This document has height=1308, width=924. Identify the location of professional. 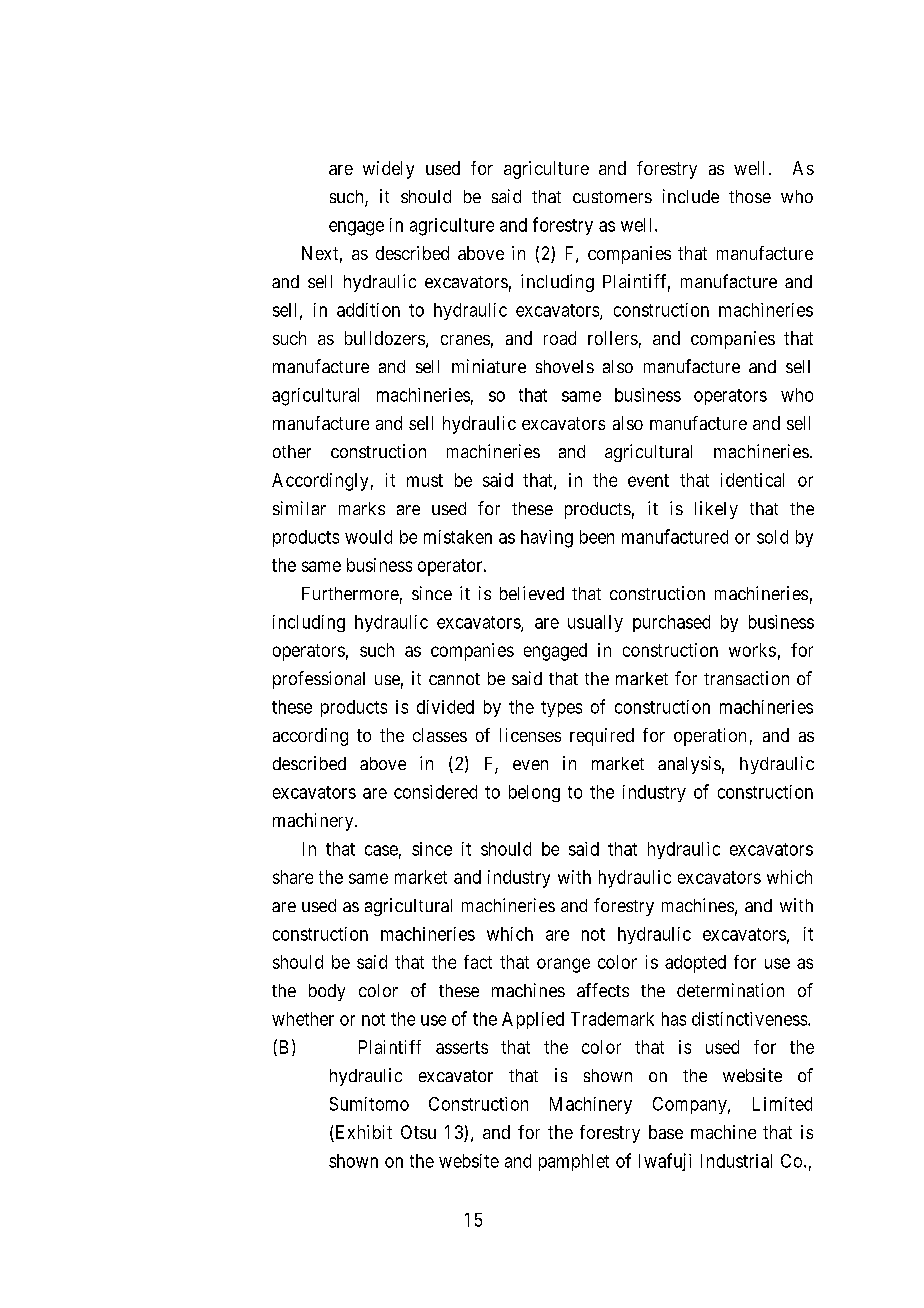
(319, 680).
